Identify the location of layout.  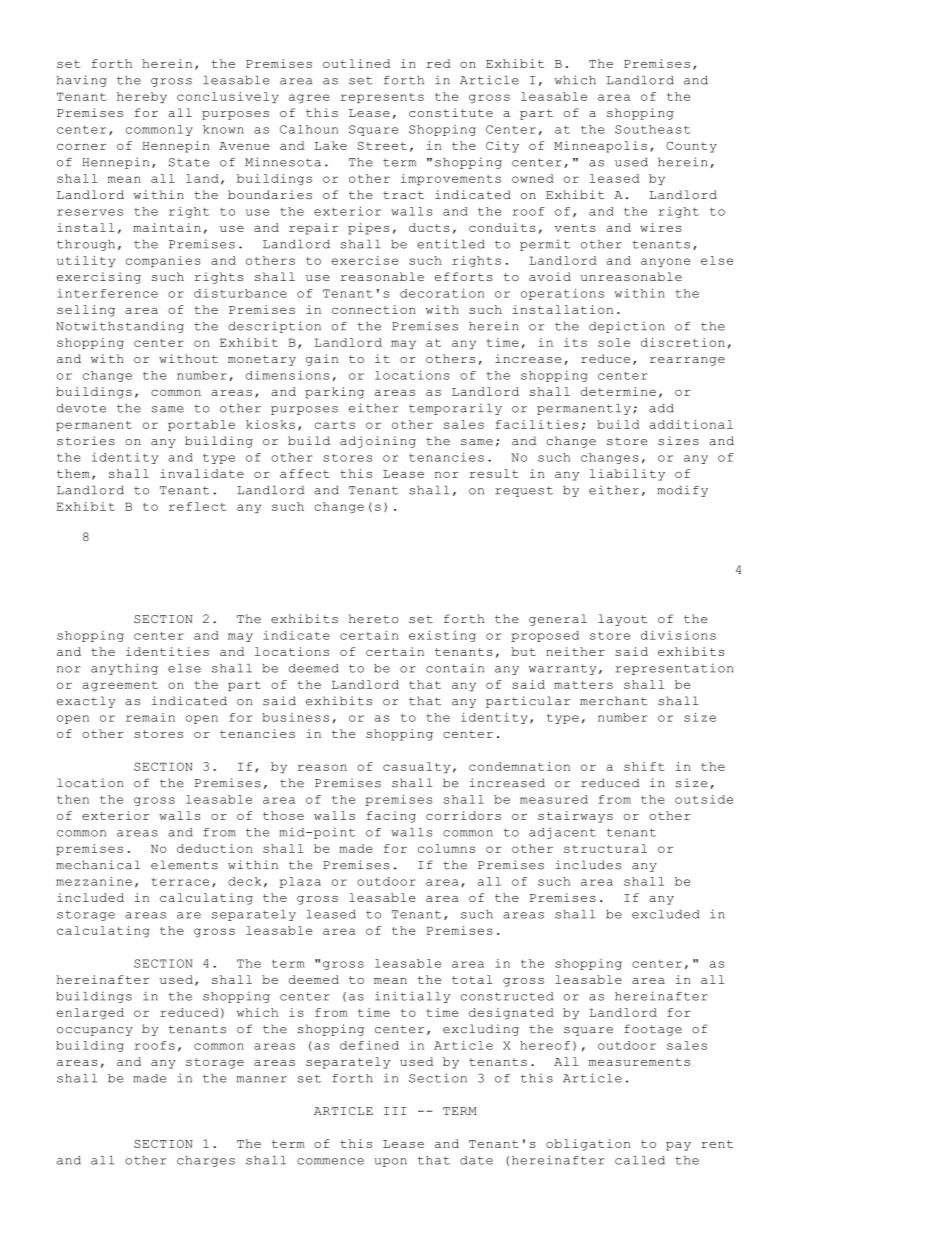
(622, 620).
